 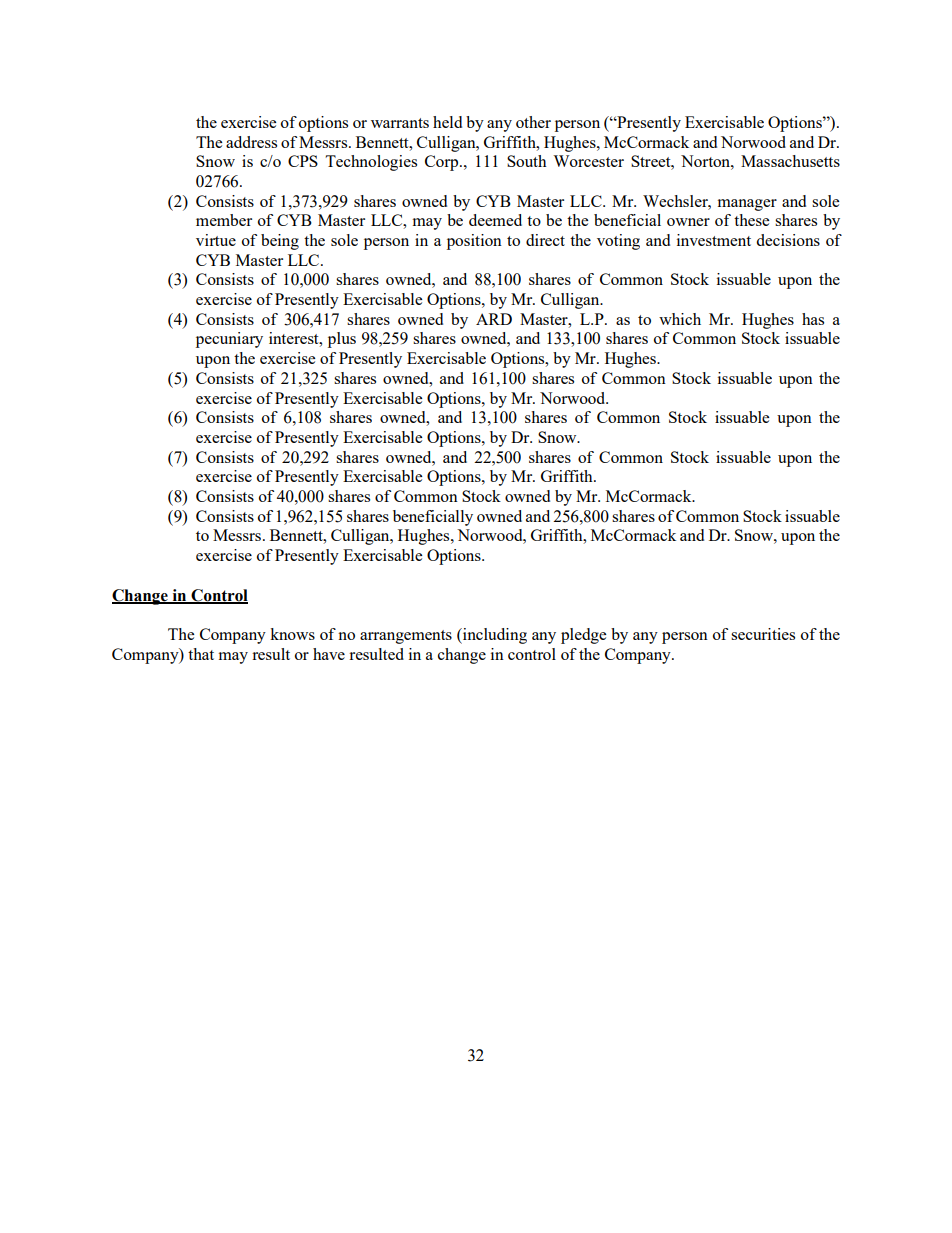 I want to click on Massachusetts, so click(x=790, y=161).
